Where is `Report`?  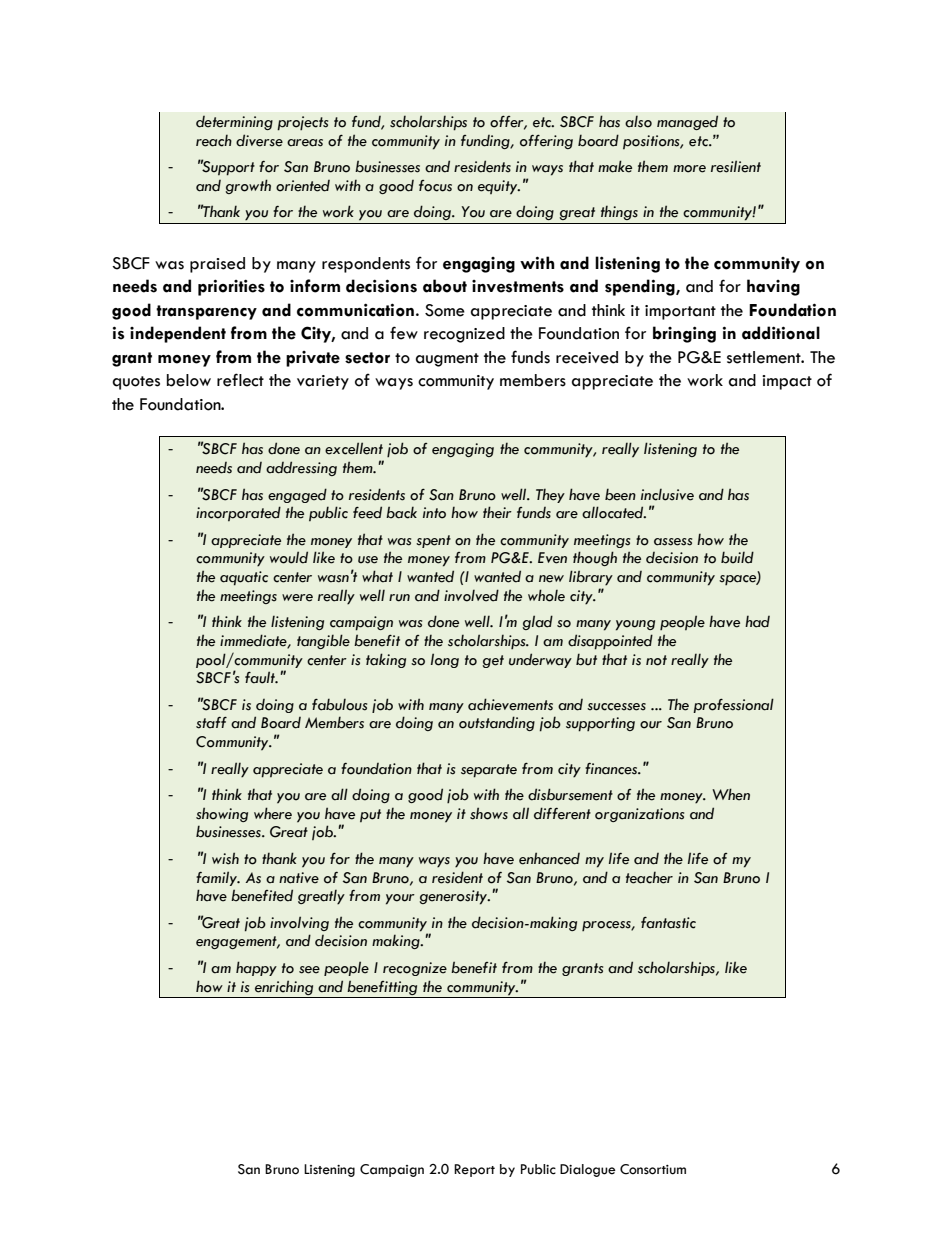 Report is located at coordinates (474, 1170).
